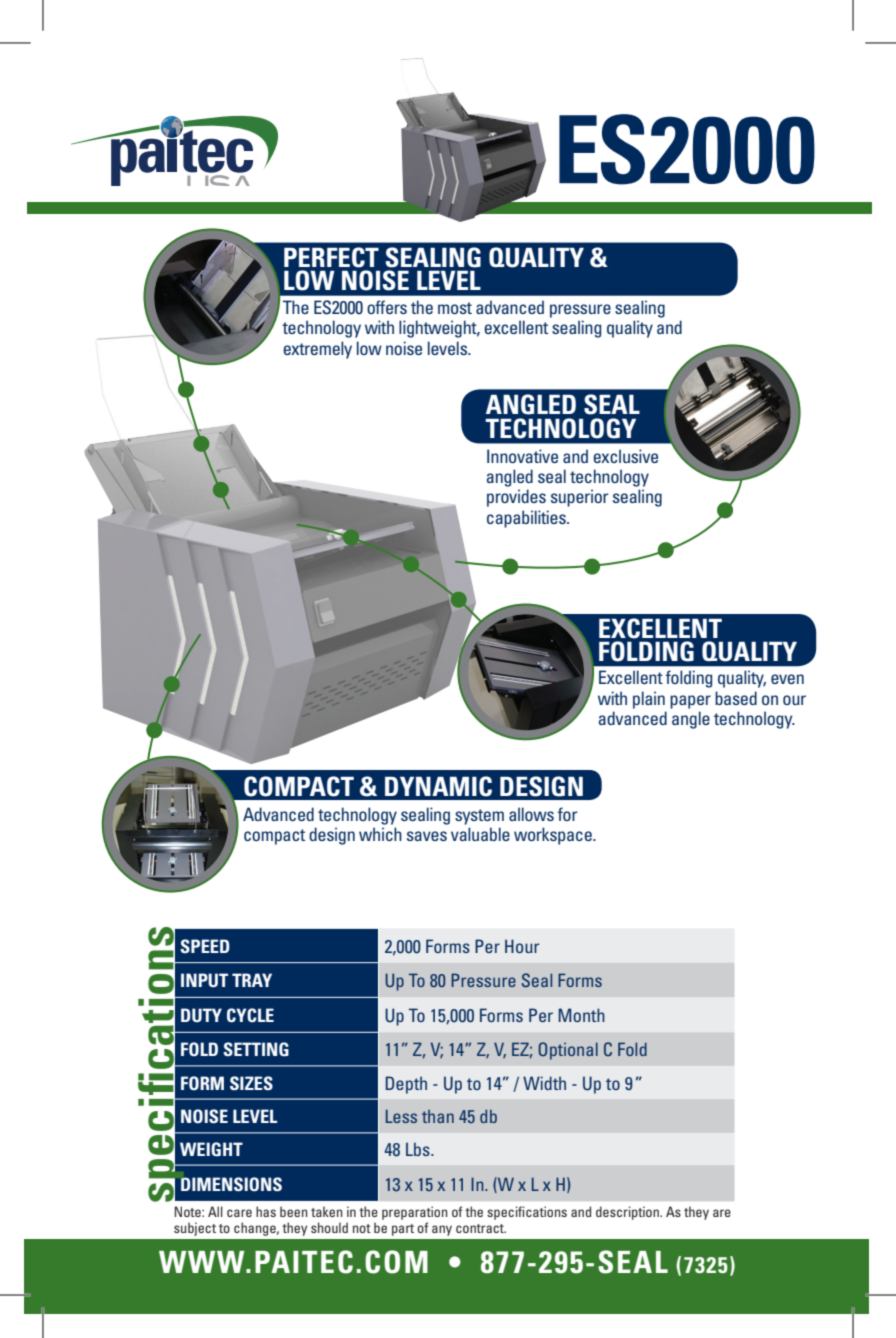  What do you see at coordinates (481, 1228) in the screenshot?
I see `contract` at bounding box center [481, 1228].
